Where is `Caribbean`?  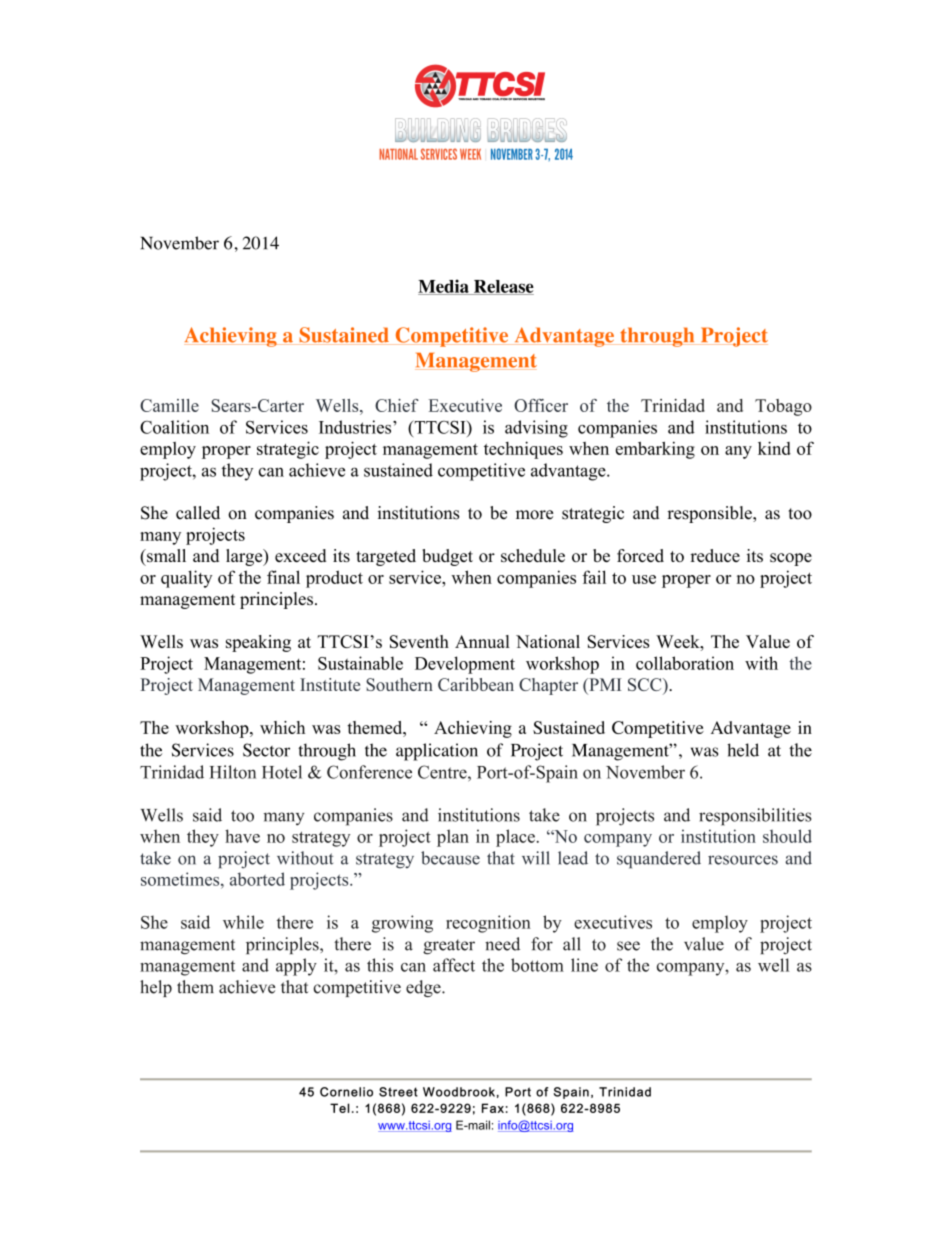 Caribbean is located at coordinates (476, 684).
